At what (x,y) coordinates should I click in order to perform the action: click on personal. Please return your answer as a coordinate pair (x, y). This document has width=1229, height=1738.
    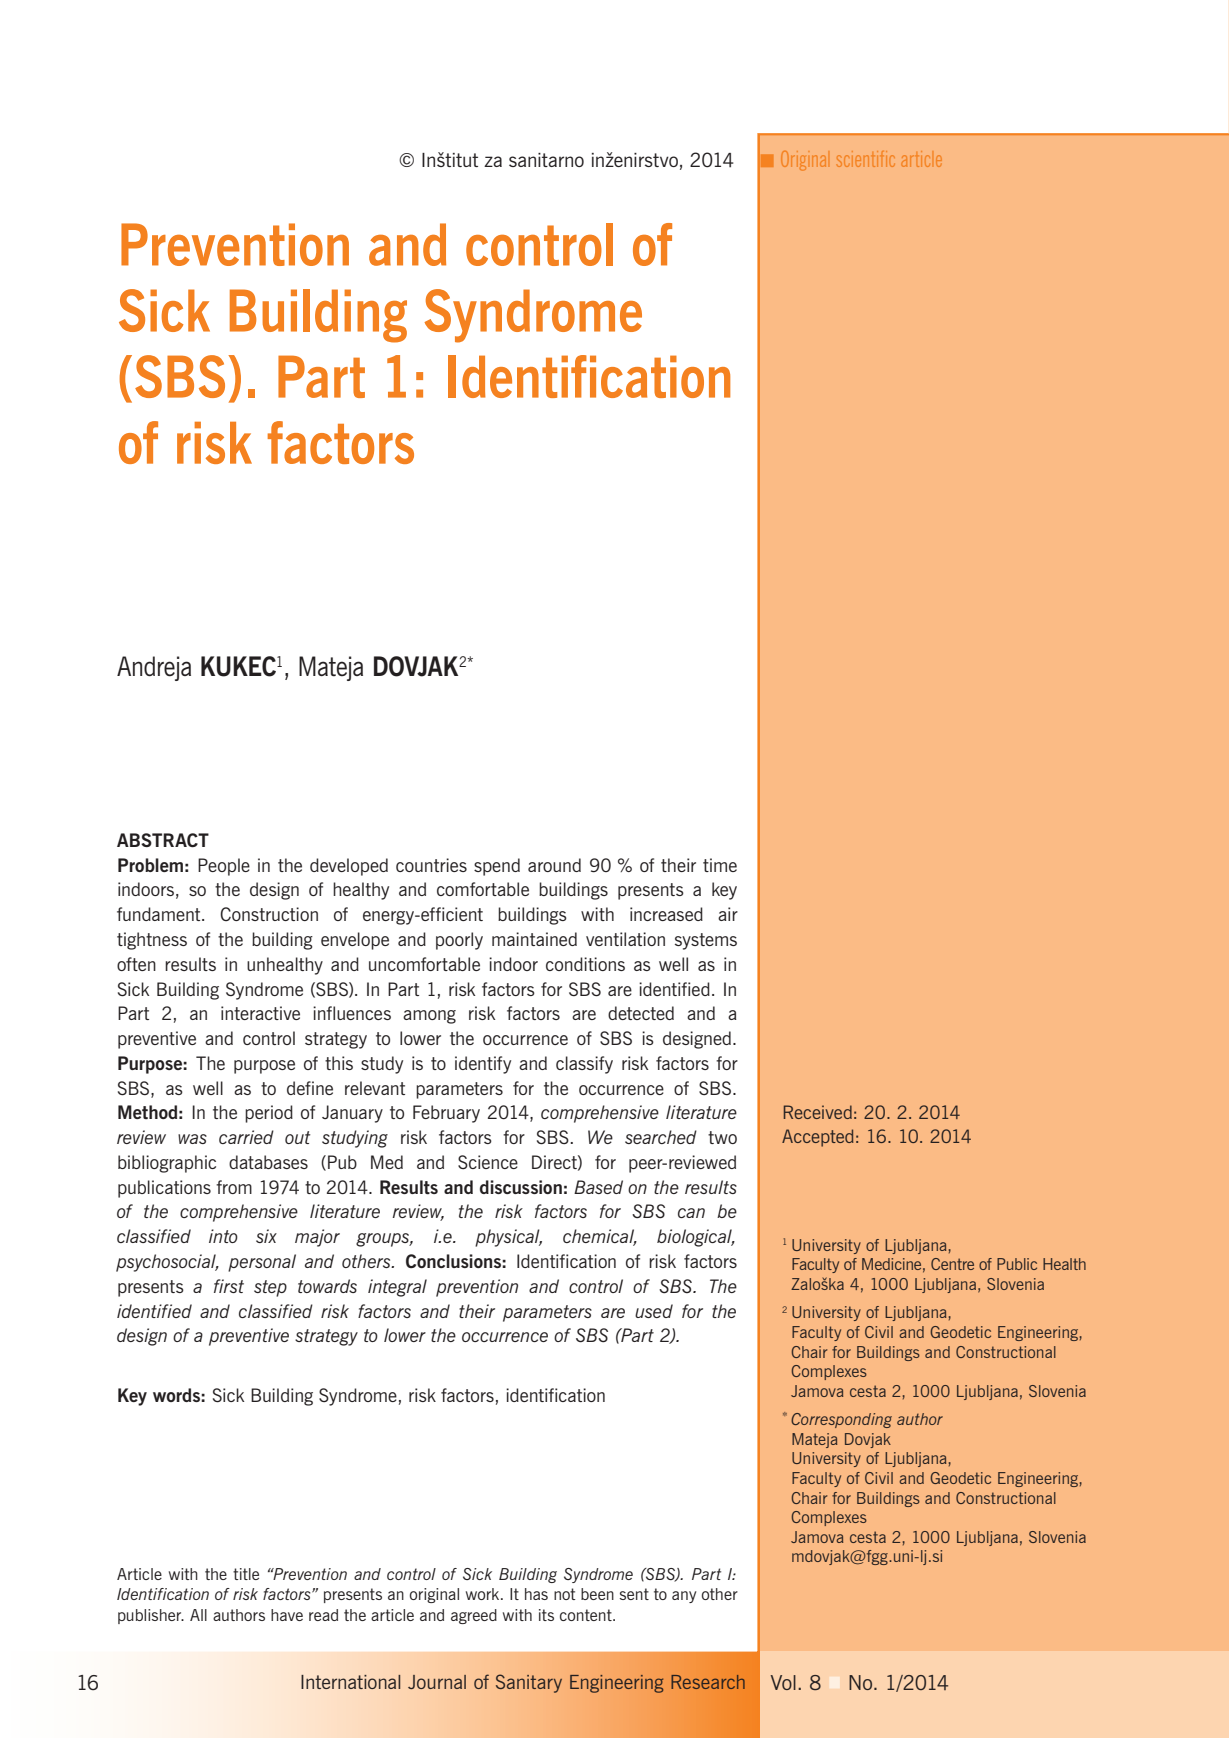
    Looking at the image, I should click on (262, 1263).
